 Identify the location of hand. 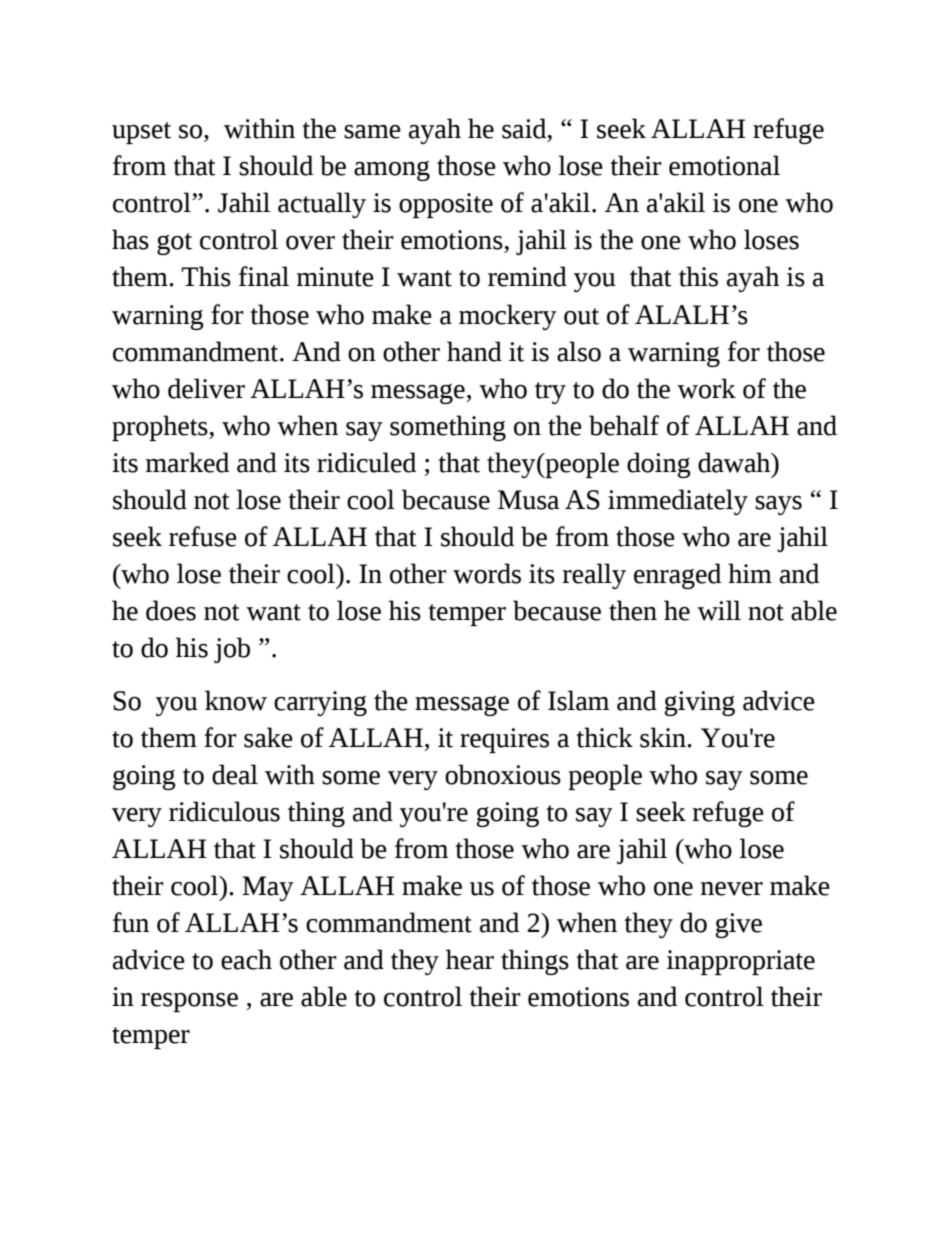
(474, 351).
